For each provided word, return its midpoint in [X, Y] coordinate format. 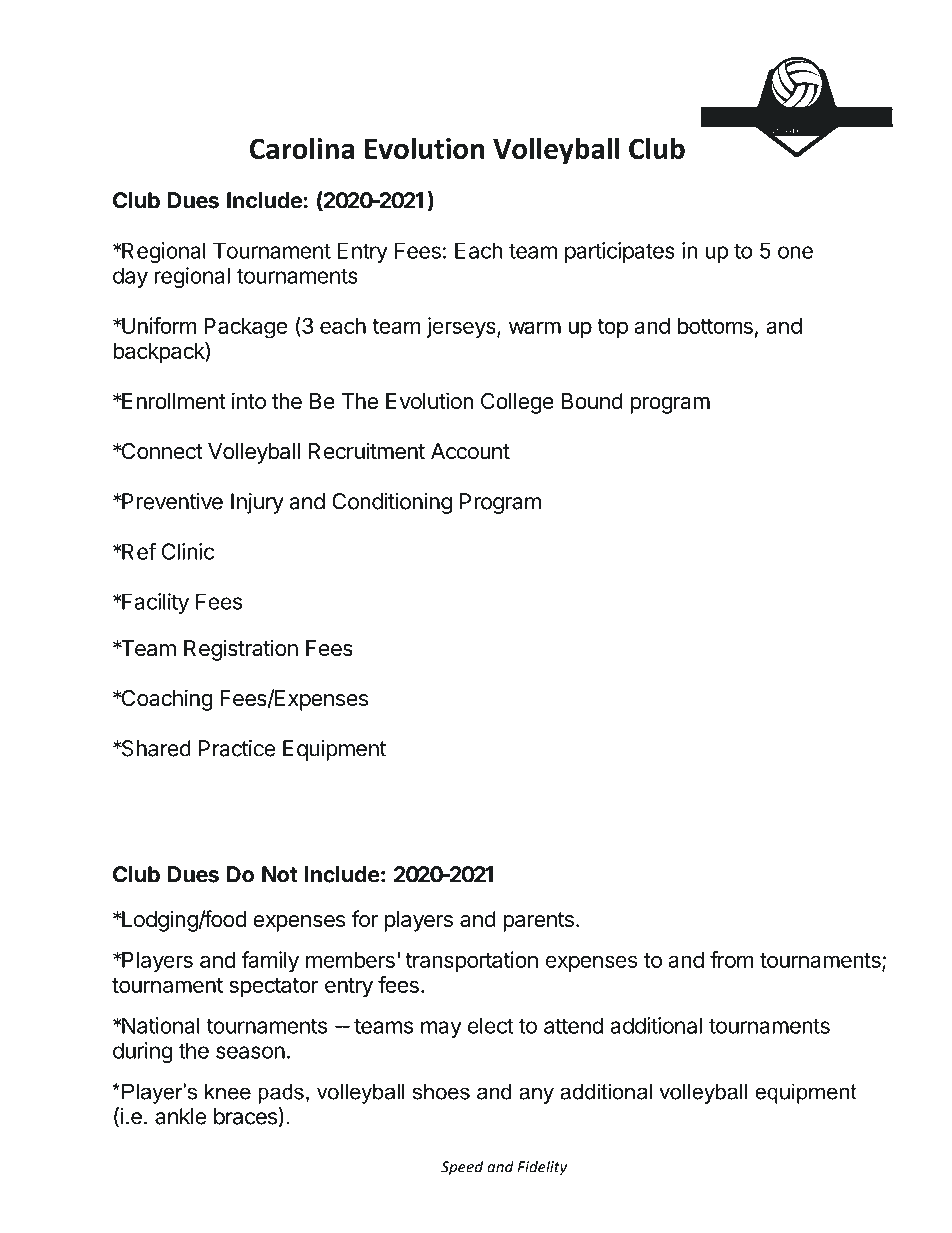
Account [470, 451]
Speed [462, 1168]
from [732, 959]
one [795, 252]
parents [538, 922]
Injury [257, 503]
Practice [237, 748]
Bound [592, 401]
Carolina [302, 148]
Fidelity [542, 1168]
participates [620, 252]
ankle [180, 1116]
